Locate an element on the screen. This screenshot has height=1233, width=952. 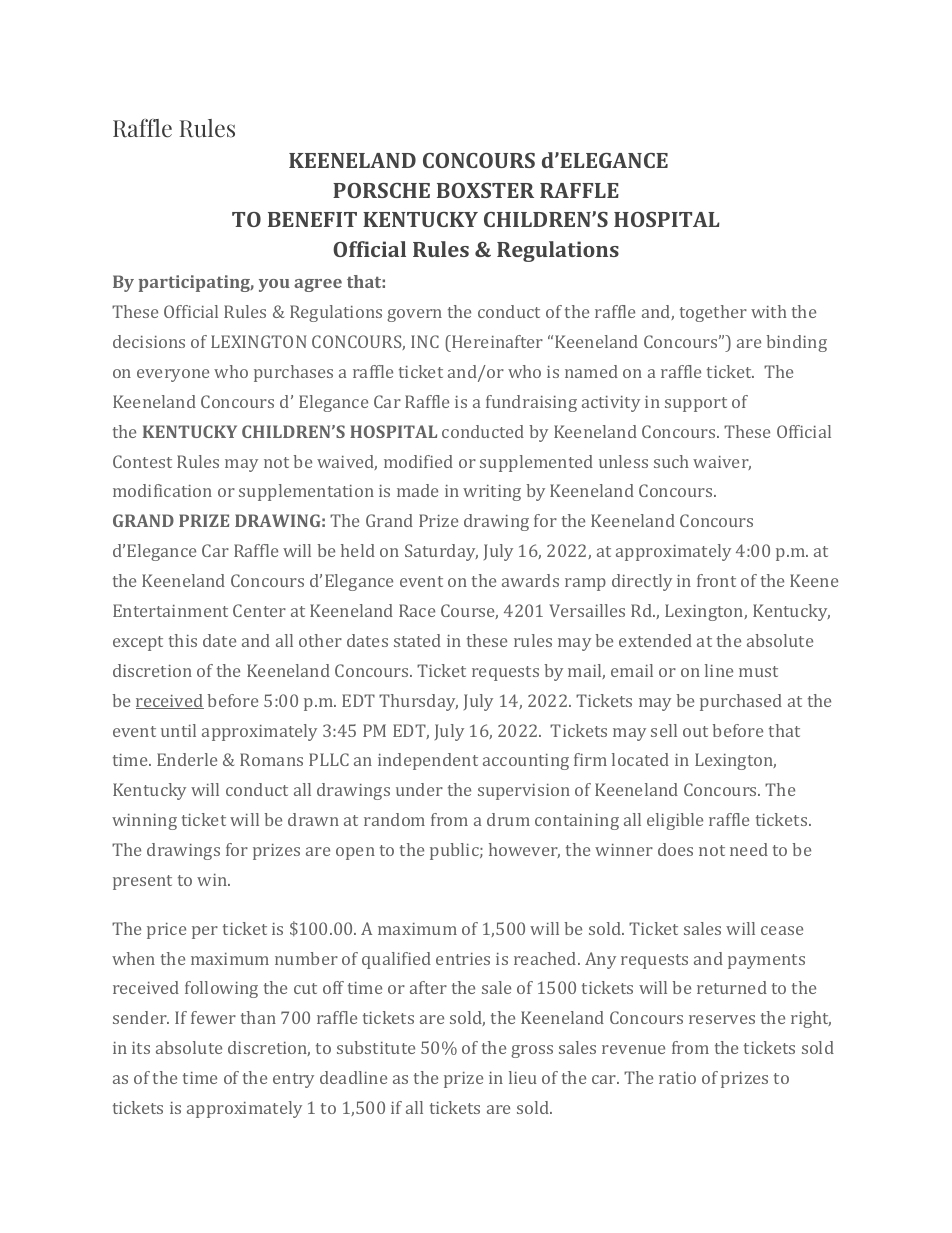
such is located at coordinates (671, 461).
